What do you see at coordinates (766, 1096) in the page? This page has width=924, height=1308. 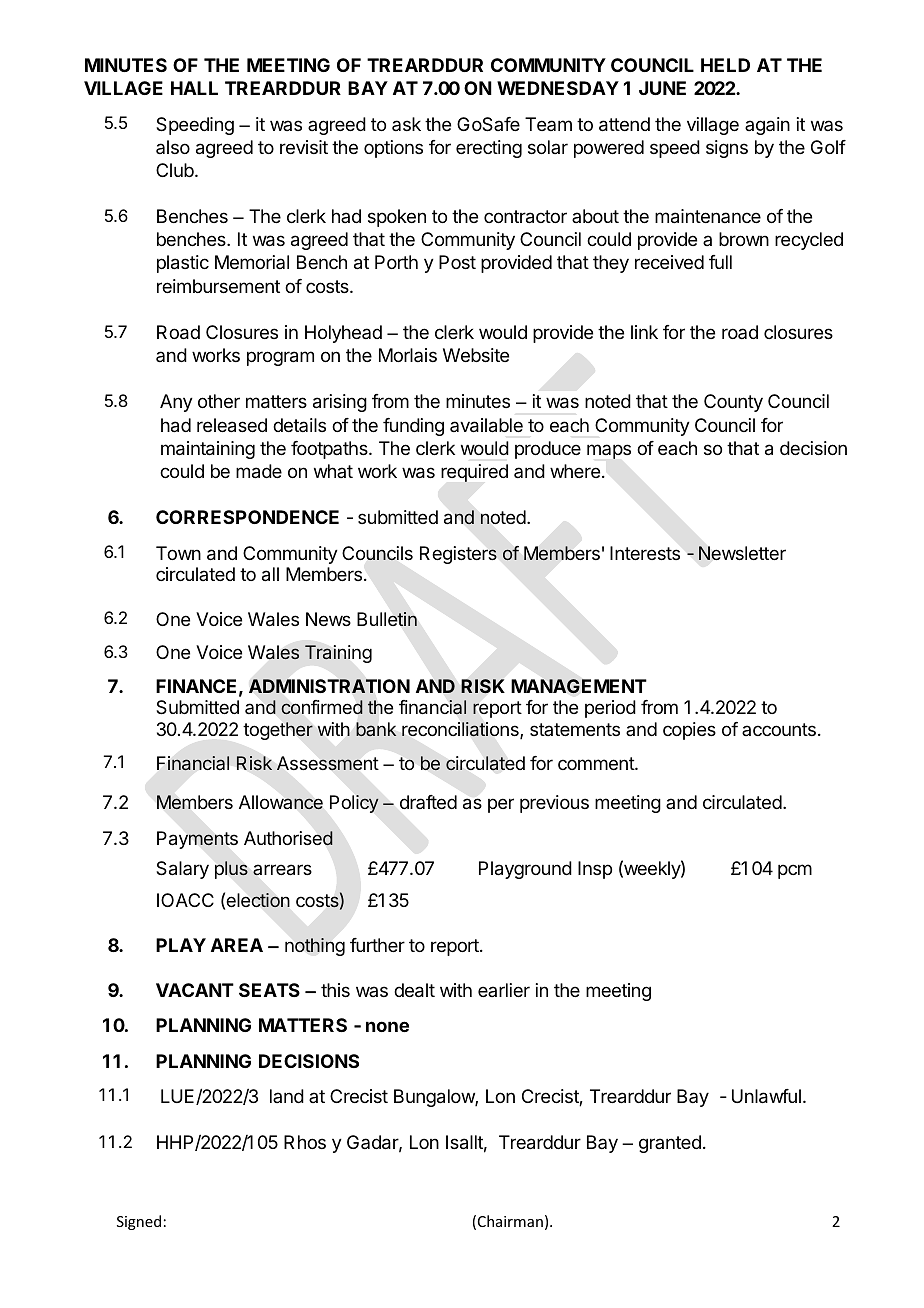 I see `Unlawful` at bounding box center [766, 1096].
